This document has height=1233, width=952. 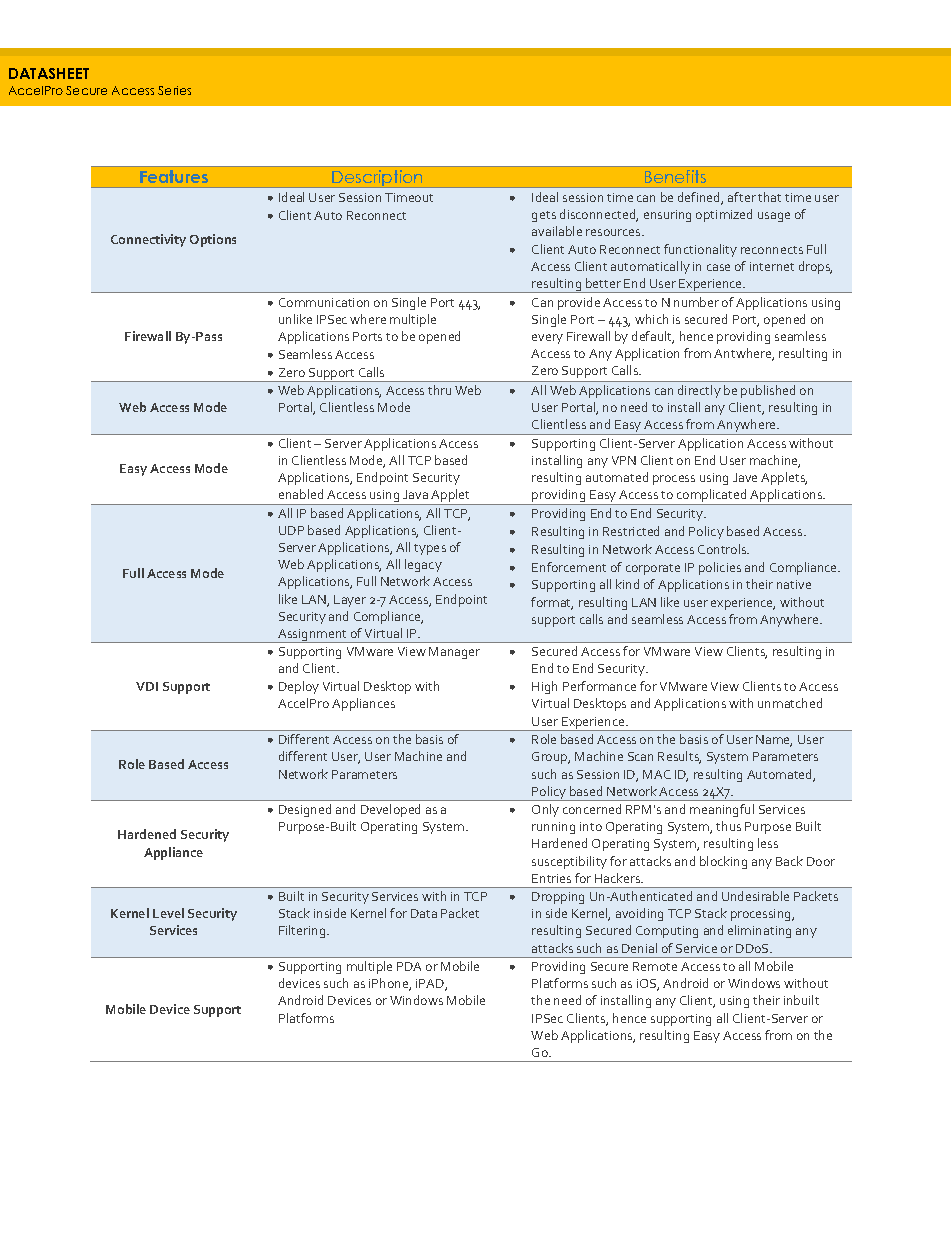 What do you see at coordinates (378, 179) in the document?
I see `Description` at bounding box center [378, 179].
